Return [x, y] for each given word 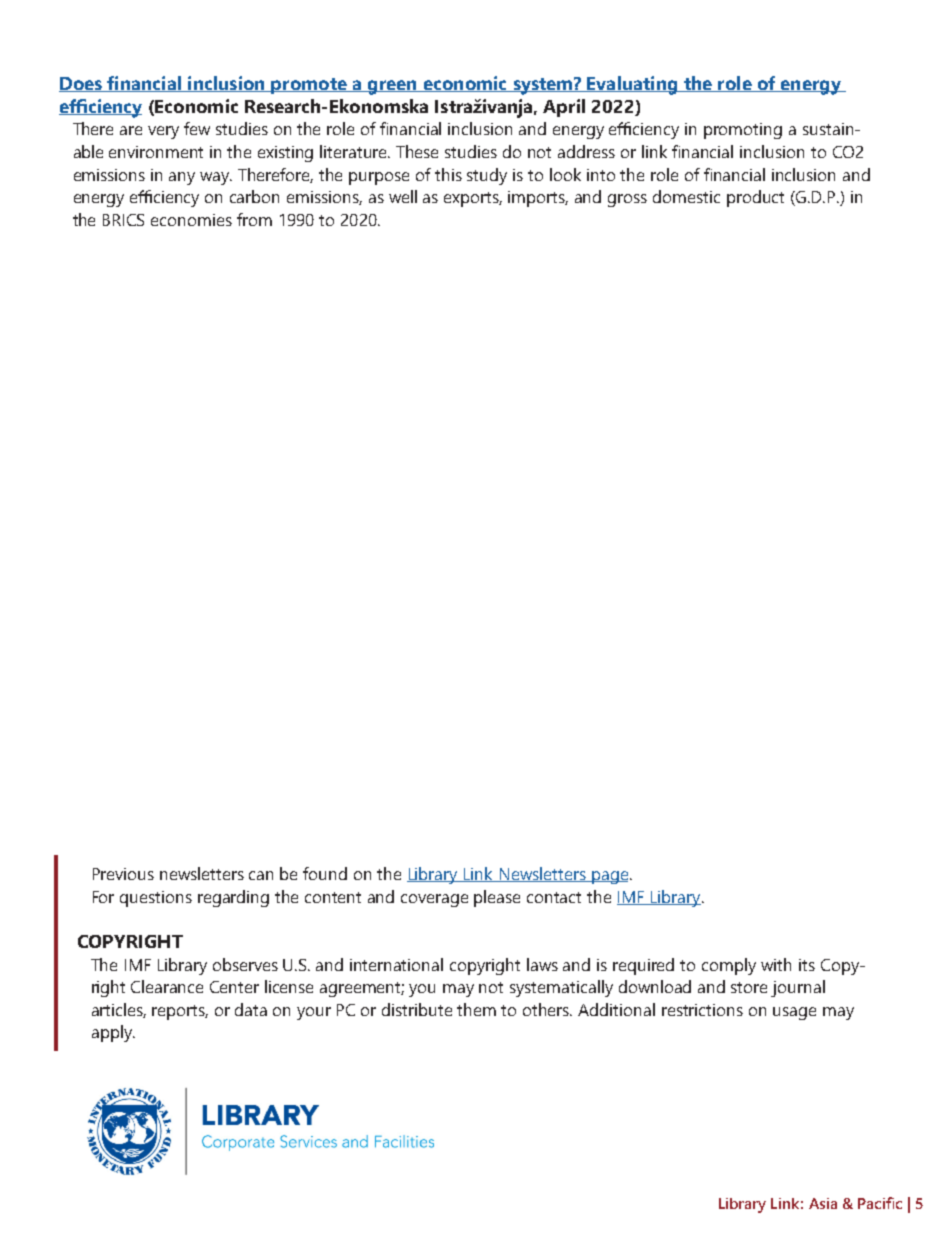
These [417, 151]
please [497, 898]
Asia [823, 1203]
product [755, 198]
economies [191, 220]
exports [473, 199]
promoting [743, 131]
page [609, 877]
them [476, 1009]
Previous [123, 874]
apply [113, 1033]
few [197, 128]
